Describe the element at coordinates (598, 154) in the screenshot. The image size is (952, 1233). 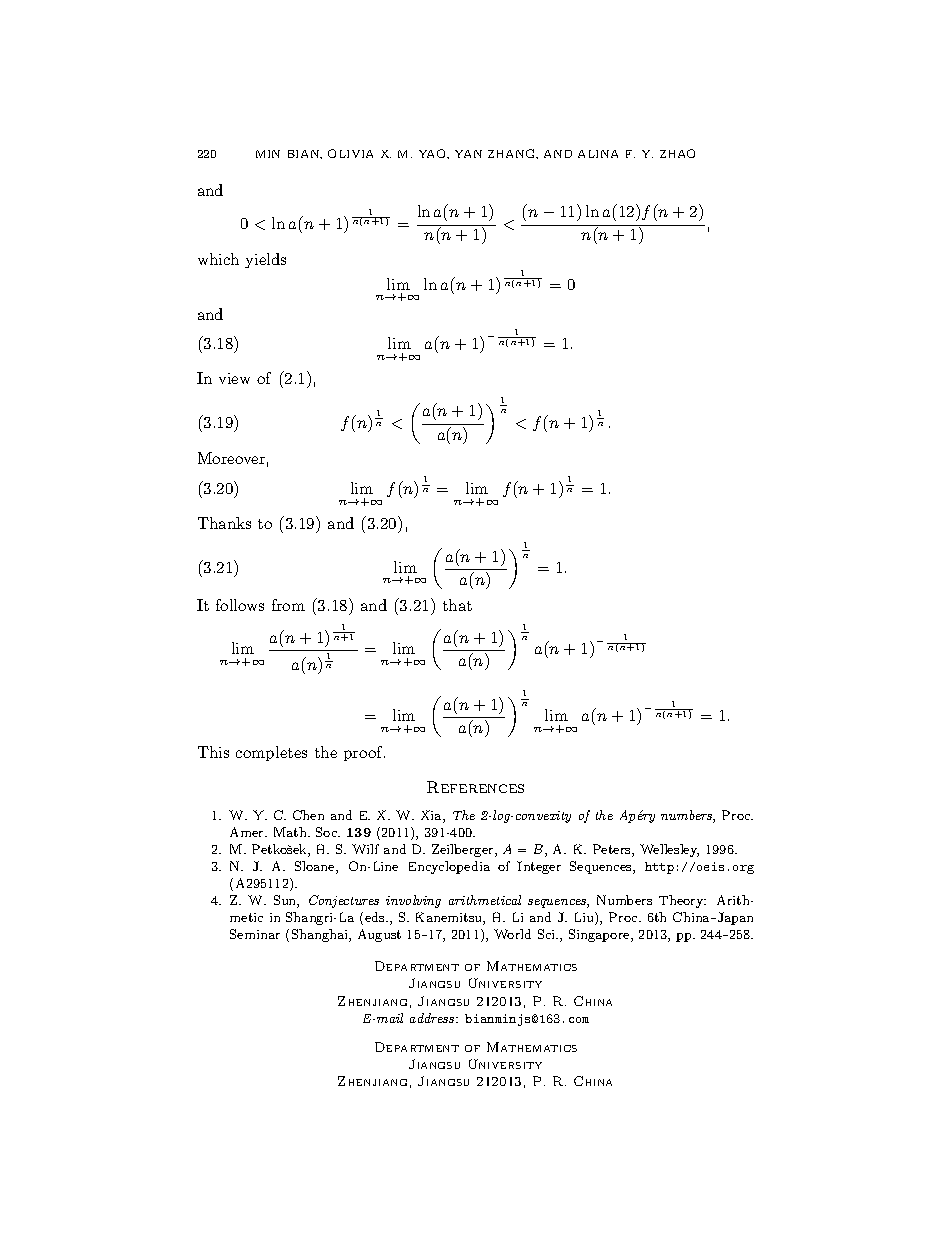
I see `ALINA` at that location.
